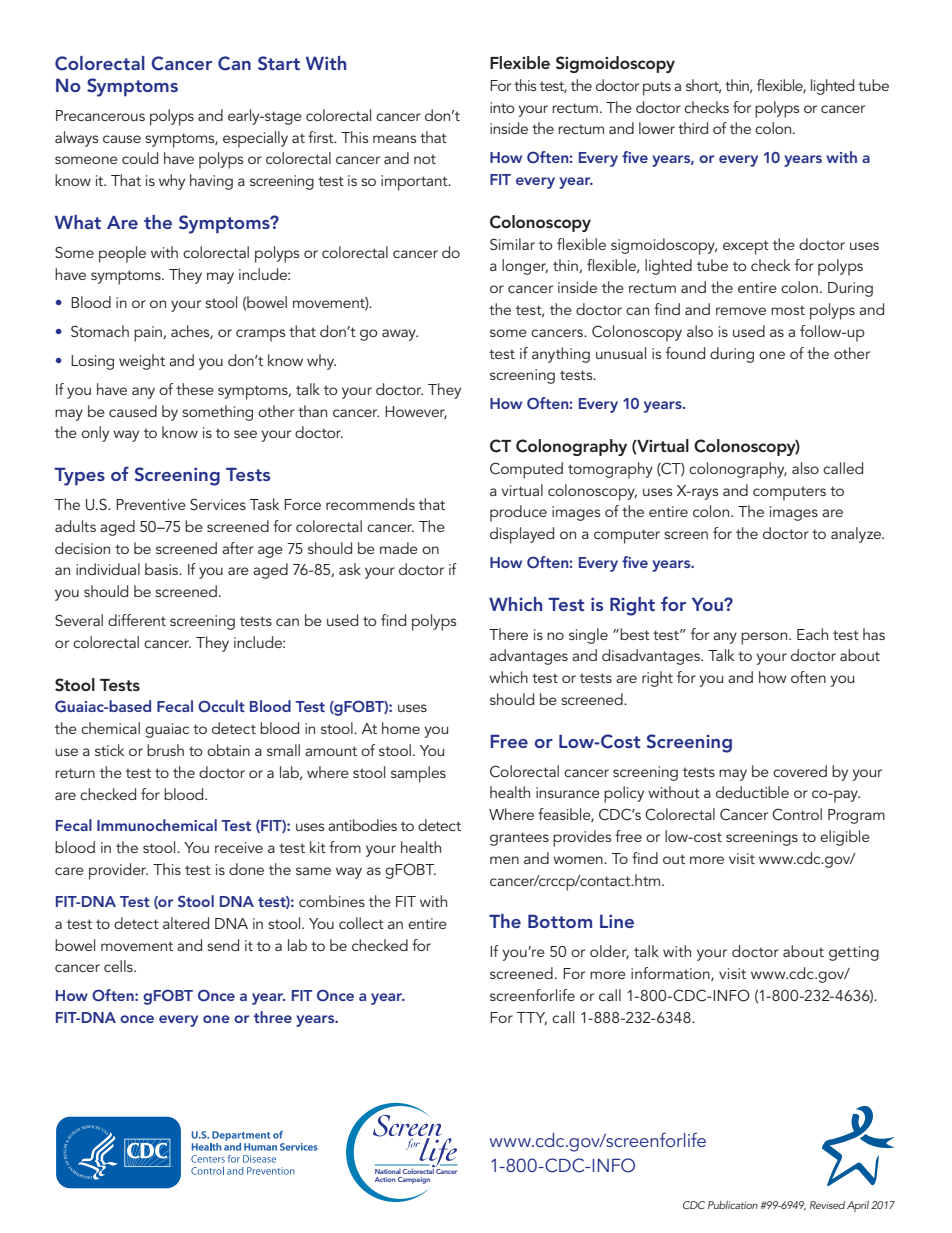 The width and height of the screenshot is (952, 1233). I want to click on could, so click(140, 158).
